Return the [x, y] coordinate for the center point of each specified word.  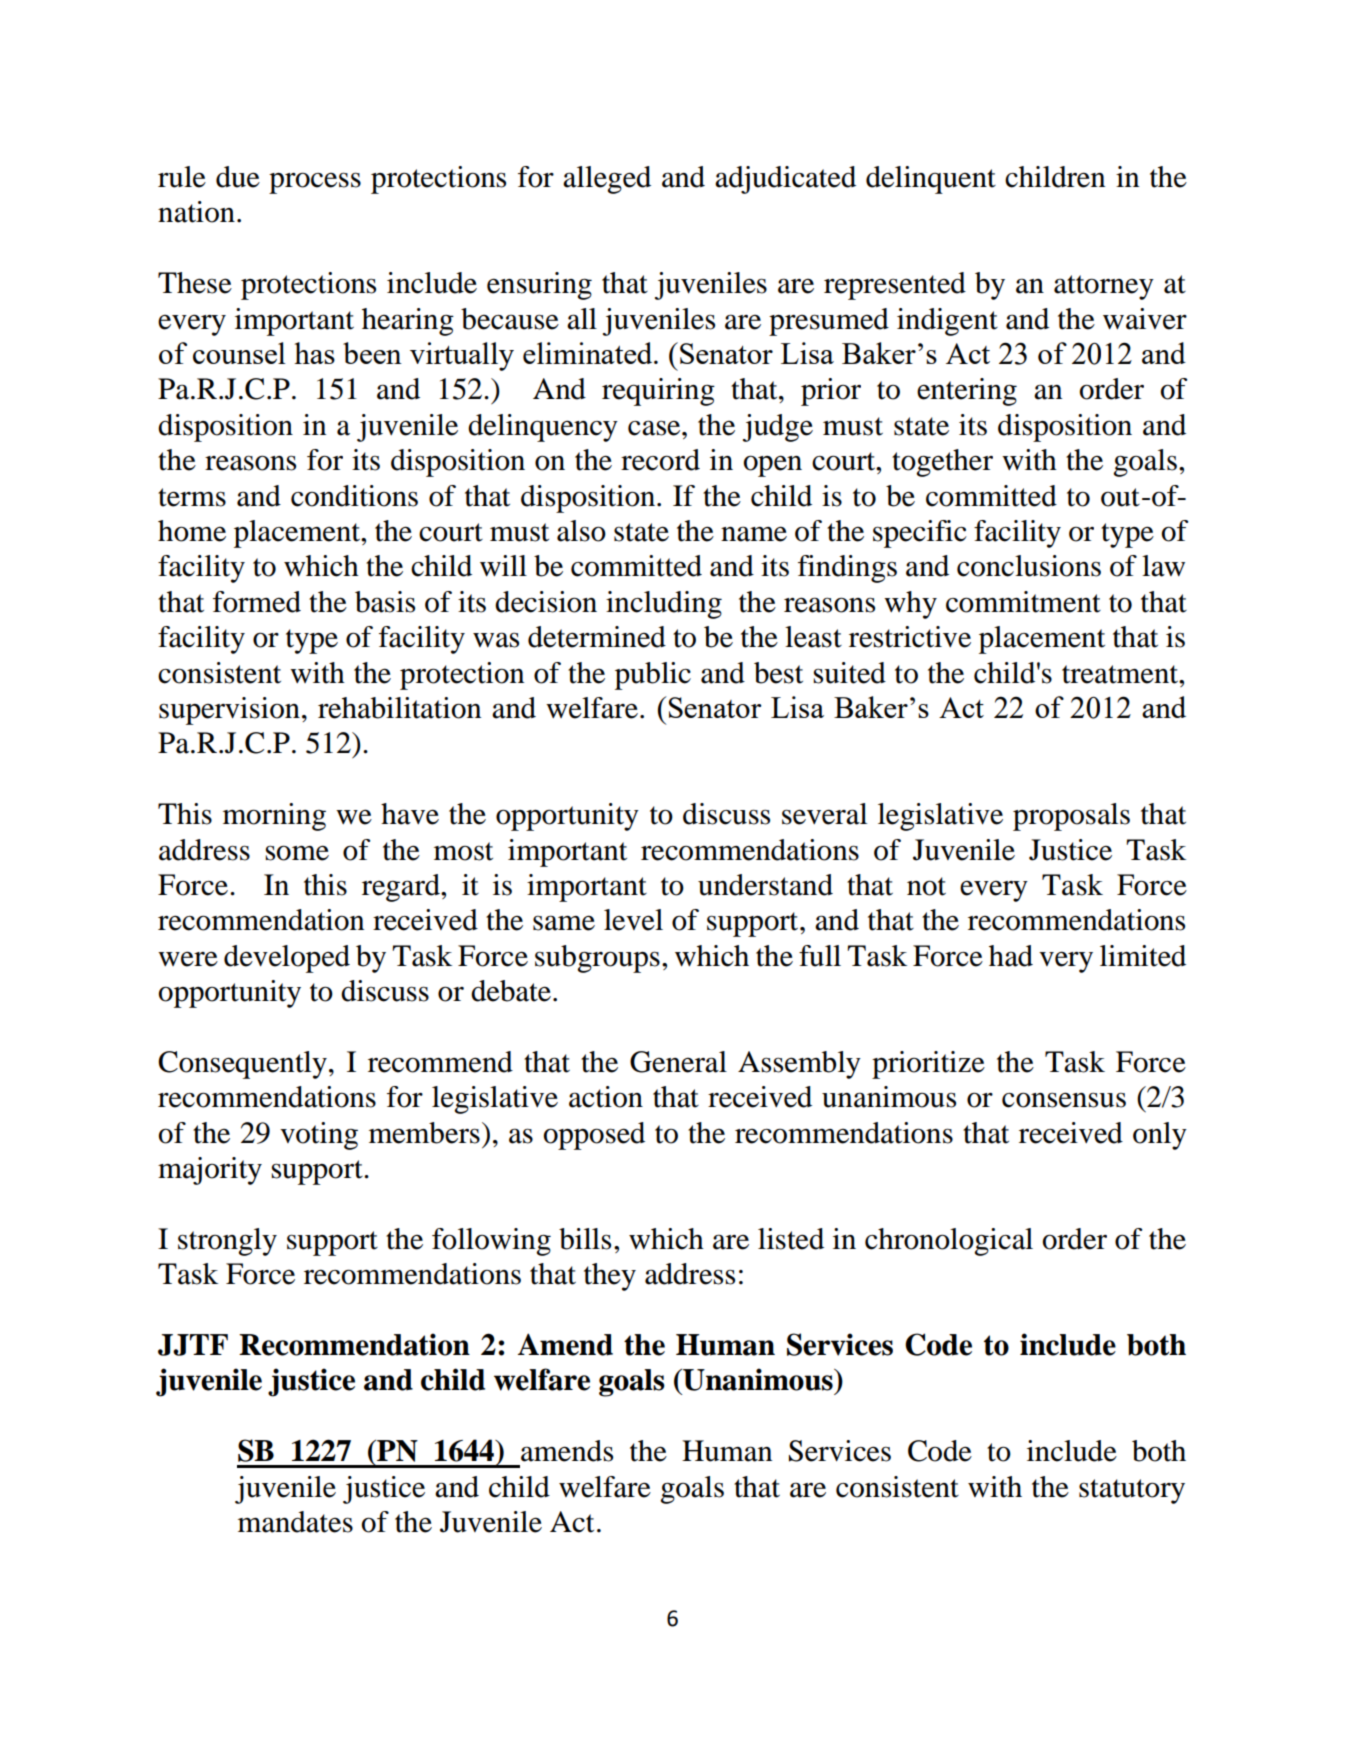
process [315, 183]
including [664, 605]
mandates [295, 1522]
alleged [607, 180]
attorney [1104, 287]
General [678, 1062]
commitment [1023, 602]
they [610, 1277]
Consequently [242, 1065]
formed [257, 602]
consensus [1064, 1100]
